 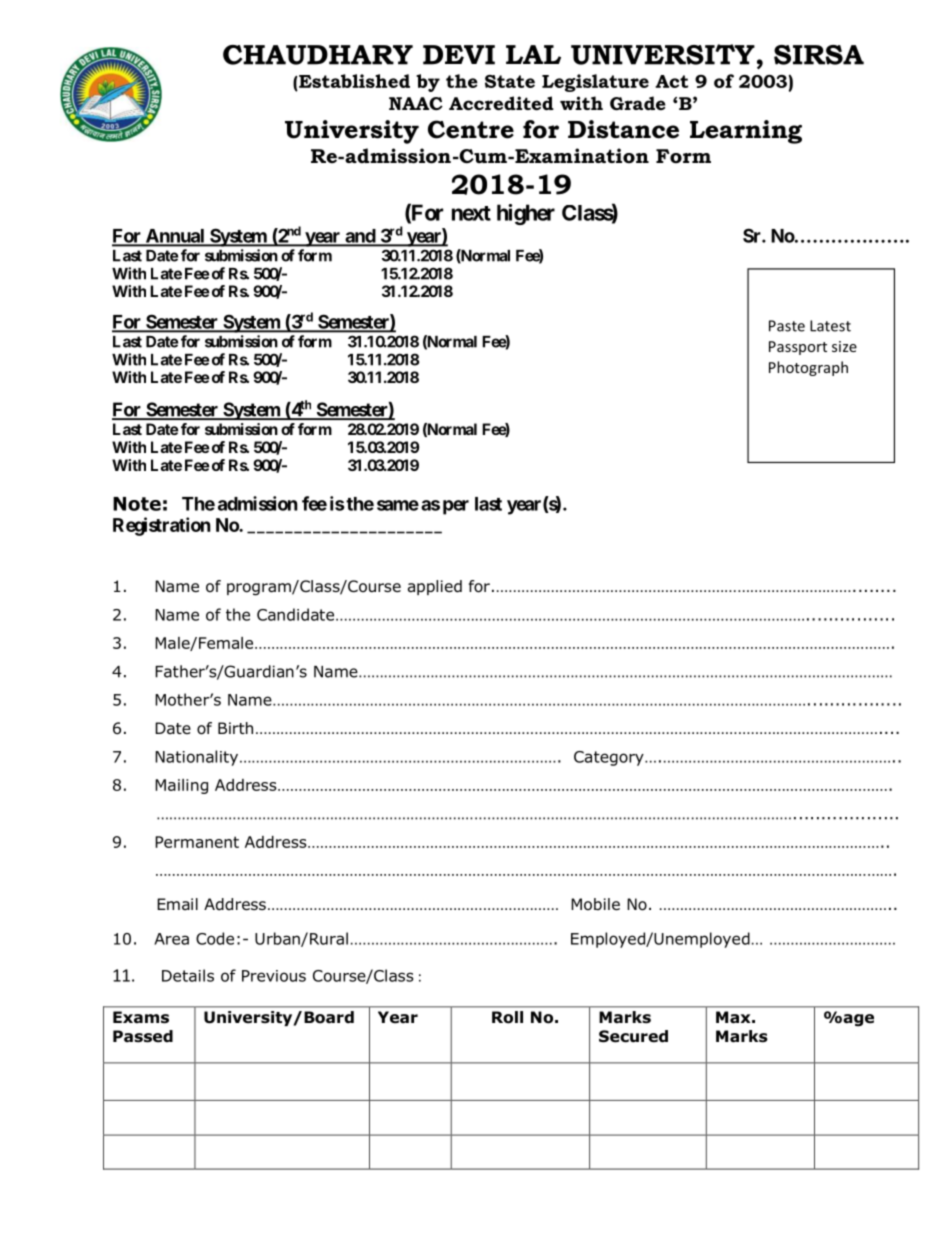 I want to click on Learning, so click(x=746, y=132).
